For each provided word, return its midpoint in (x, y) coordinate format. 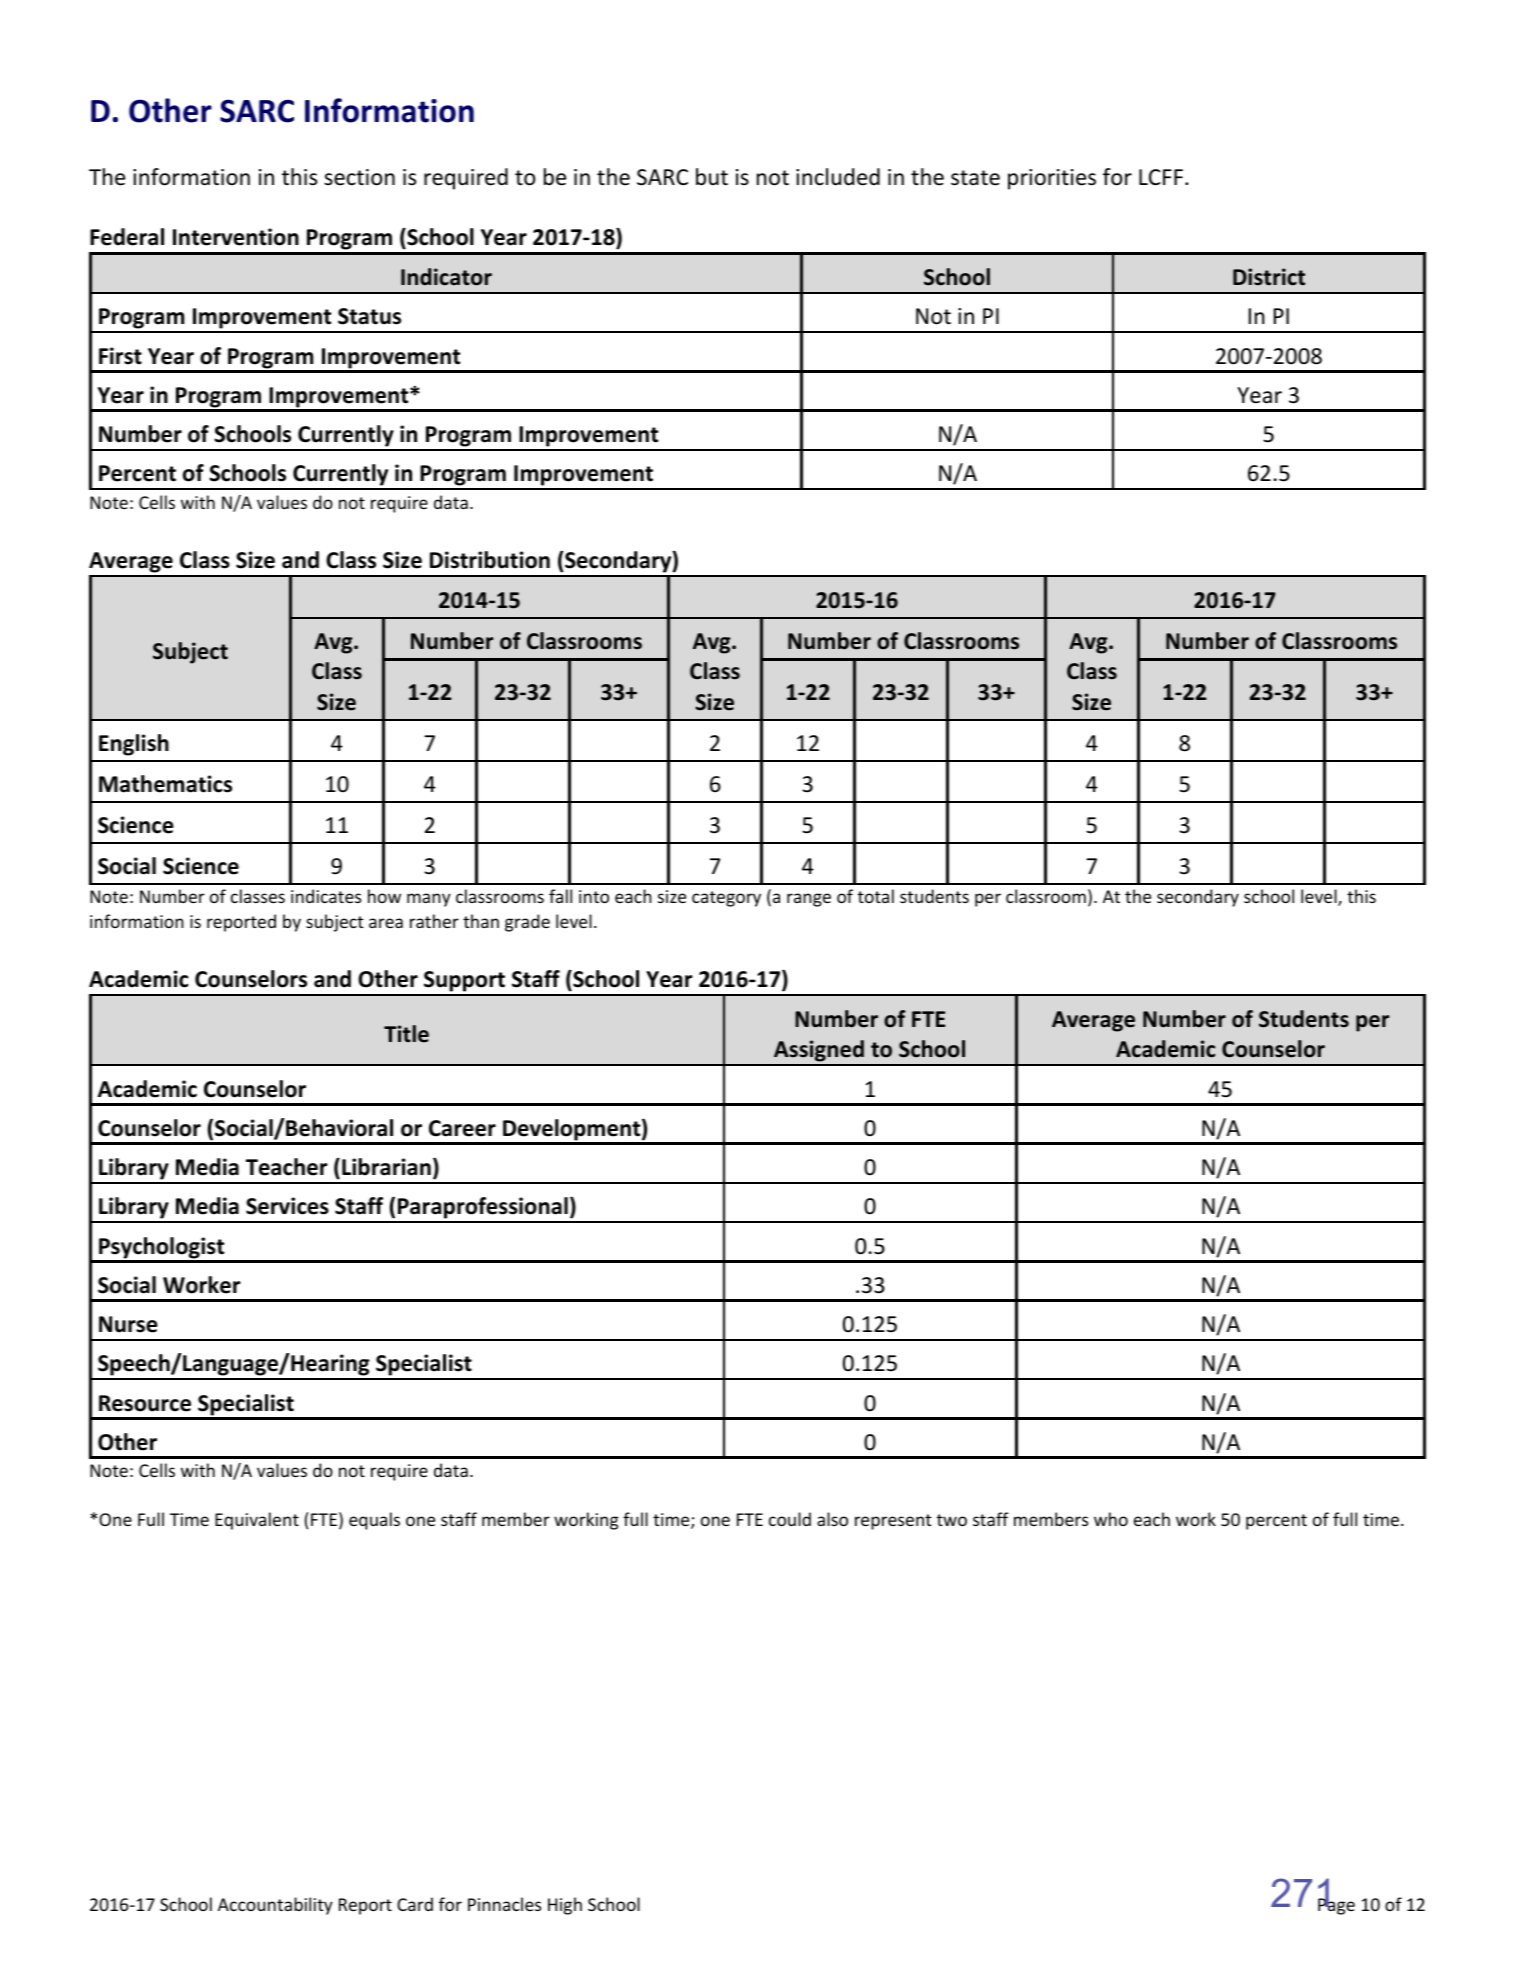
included (838, 177)
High (565, 1906)
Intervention (236, 237)
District (1269, 277)
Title (406, 1034)
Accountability (275, 1906)
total (876, 896)
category (726, 899)
